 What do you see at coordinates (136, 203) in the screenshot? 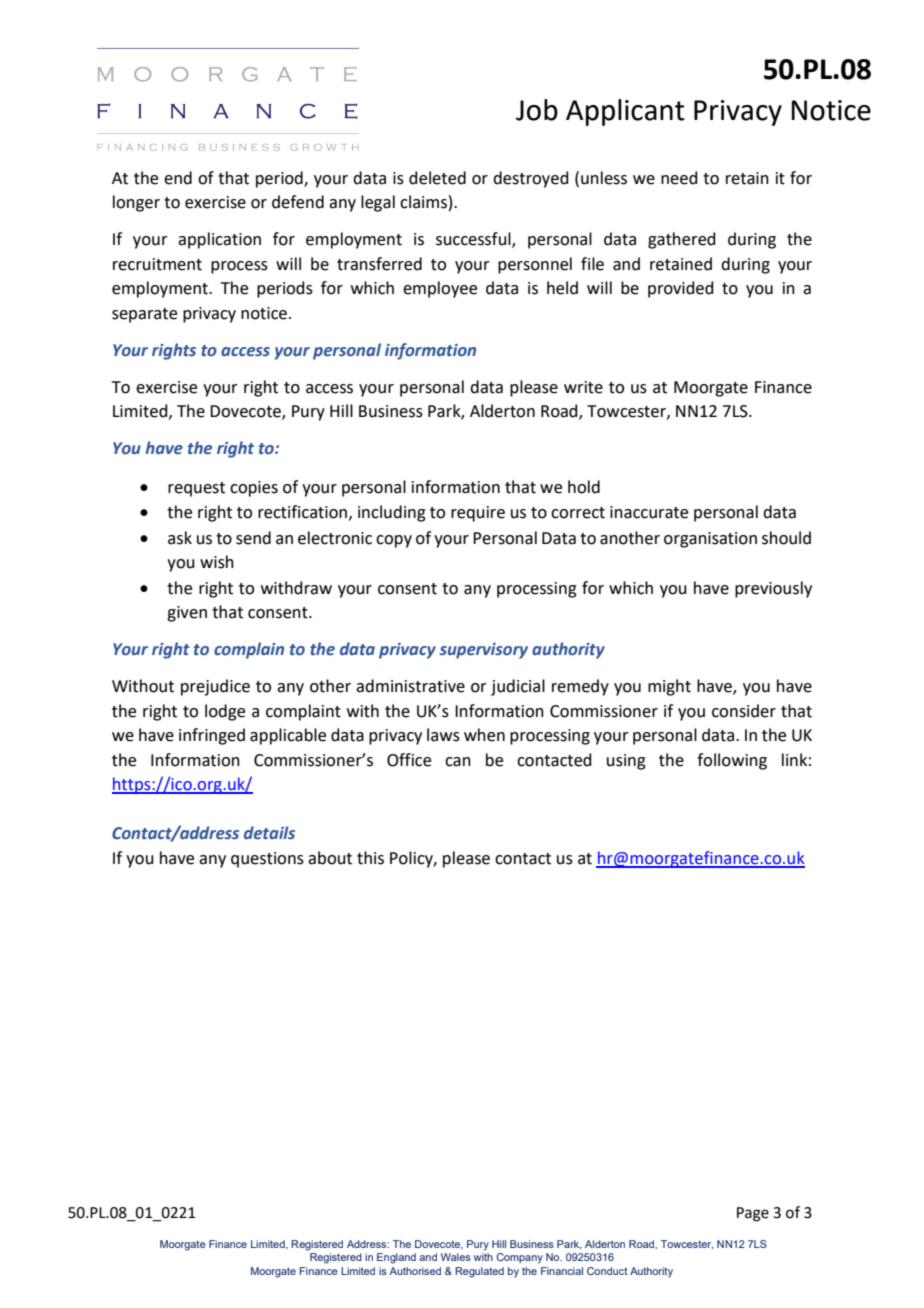
I see `longer` at bounding box center [136, 203].
